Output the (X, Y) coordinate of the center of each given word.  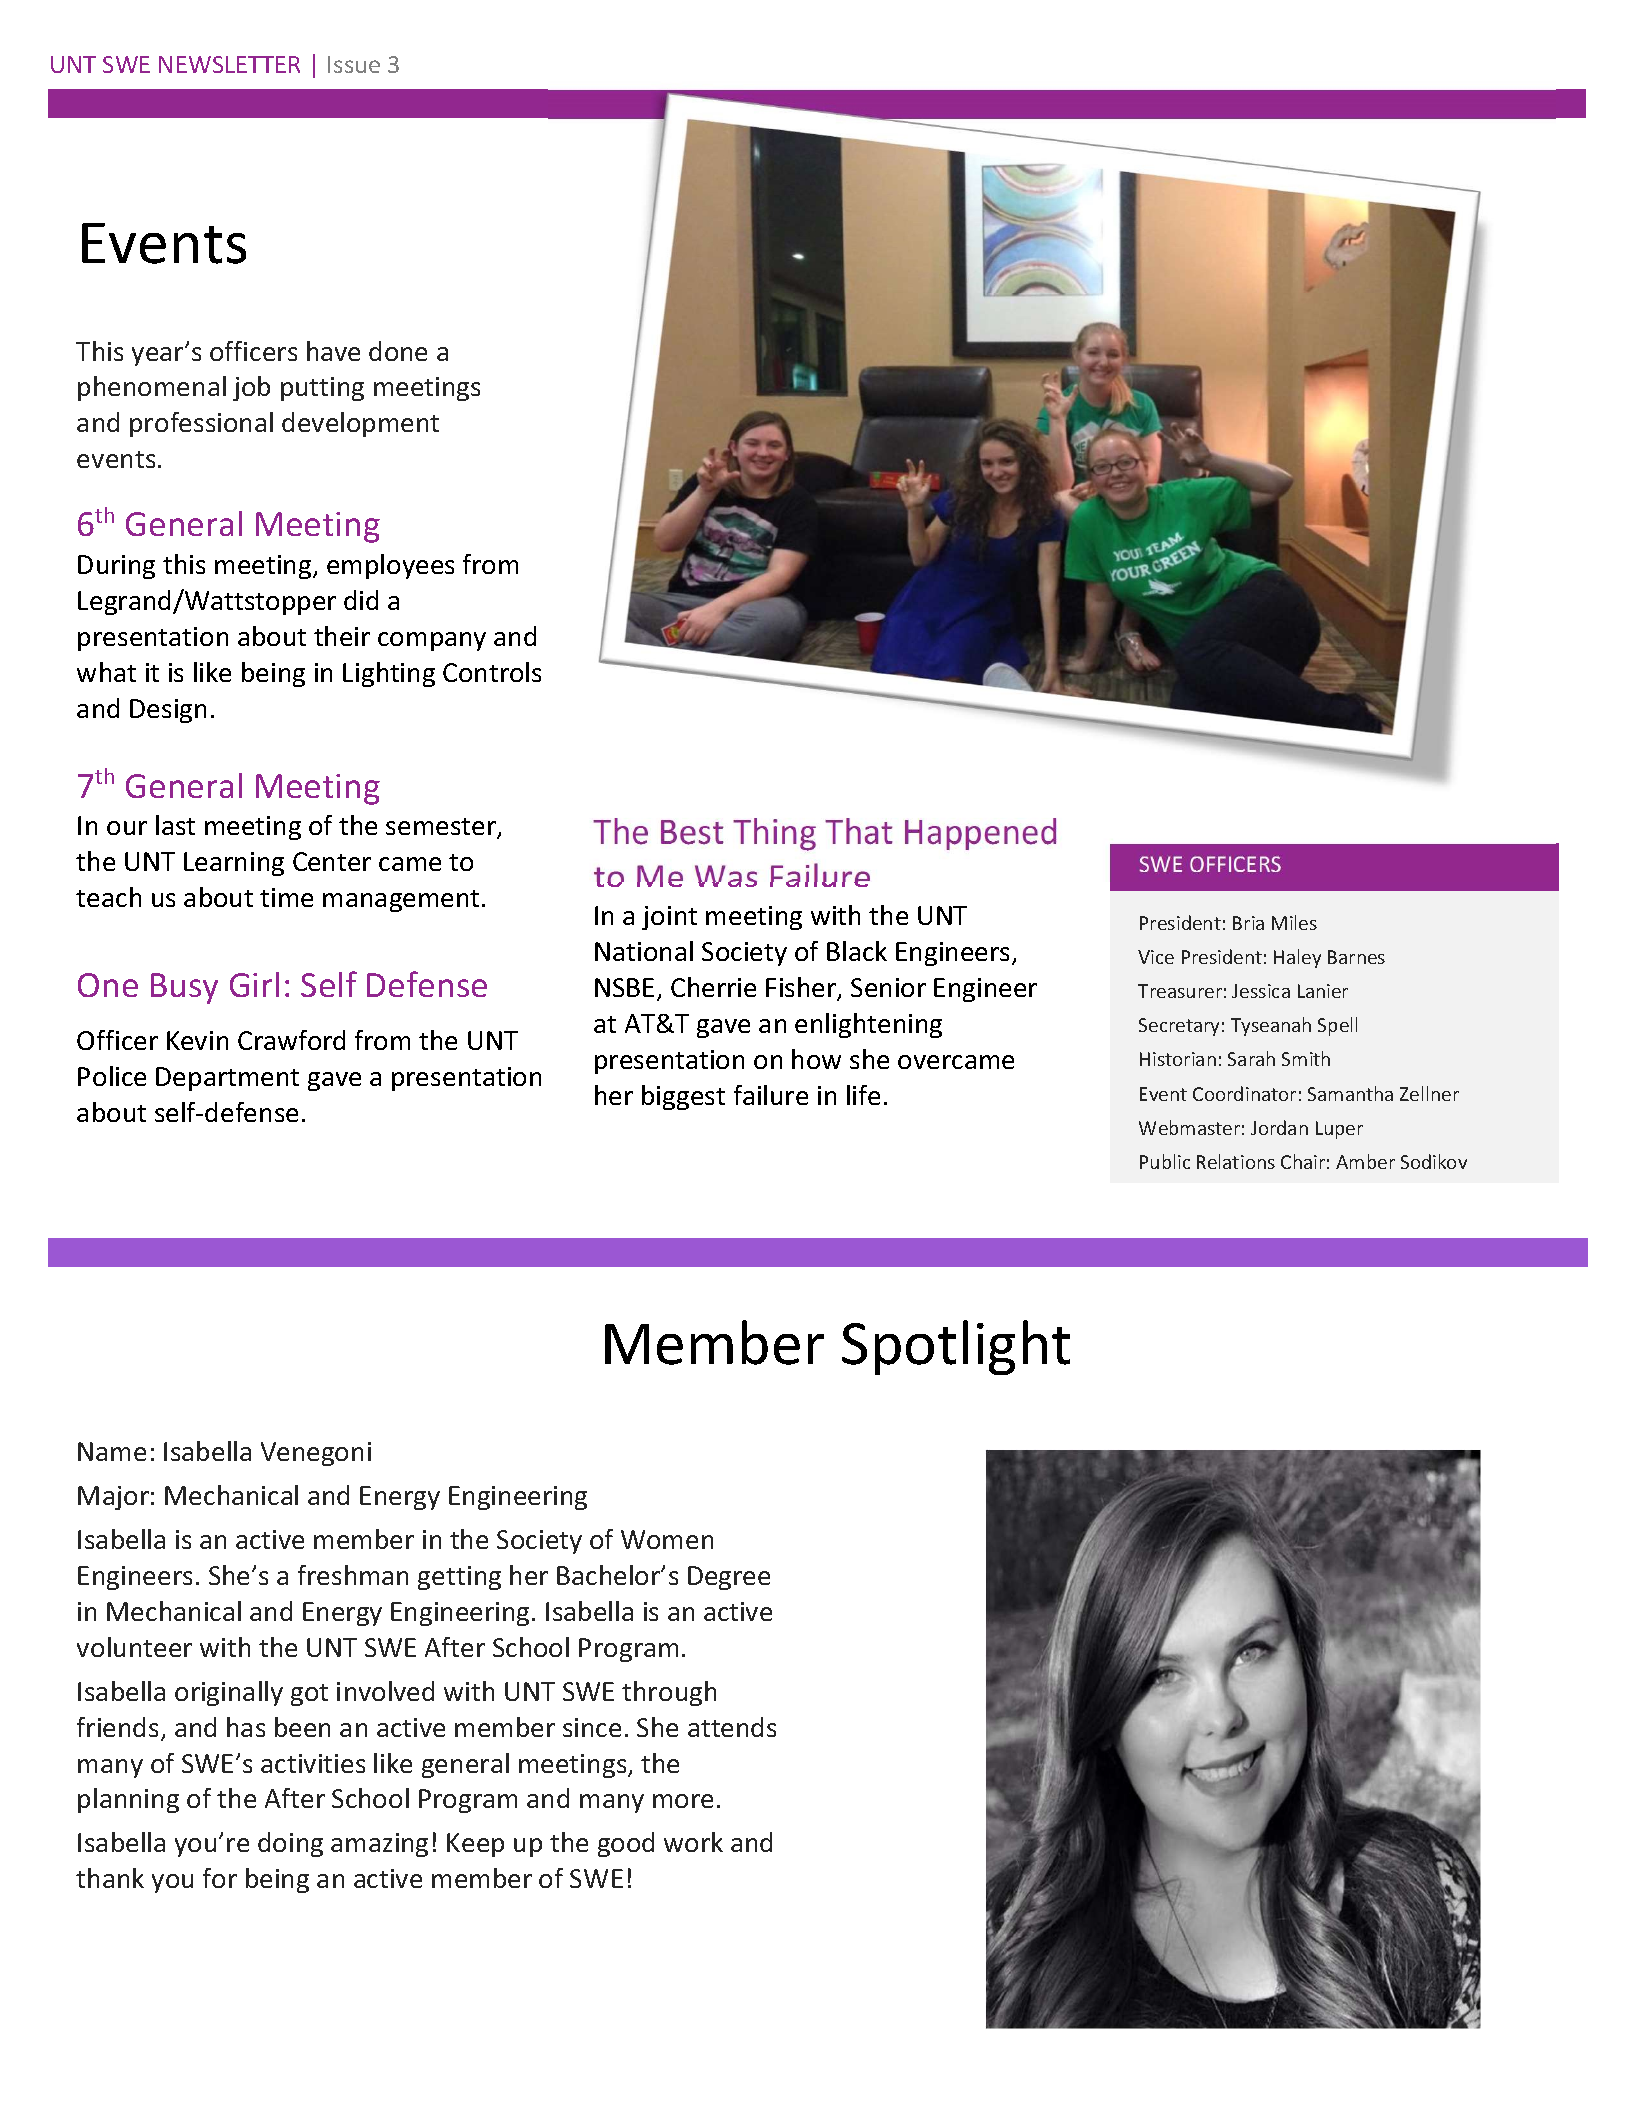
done (398, 351)
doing (290, 1844)
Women (667, 1539)
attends (732, 1727)
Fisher (802, 988)
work (693, 1842)
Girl (254, 984)
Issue (354, 64)
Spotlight (956, 1347)
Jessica (1261, 991)
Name (112, 1451)
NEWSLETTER (229, 64)
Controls (492, 672)
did (361, 600)
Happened (980, 834)
